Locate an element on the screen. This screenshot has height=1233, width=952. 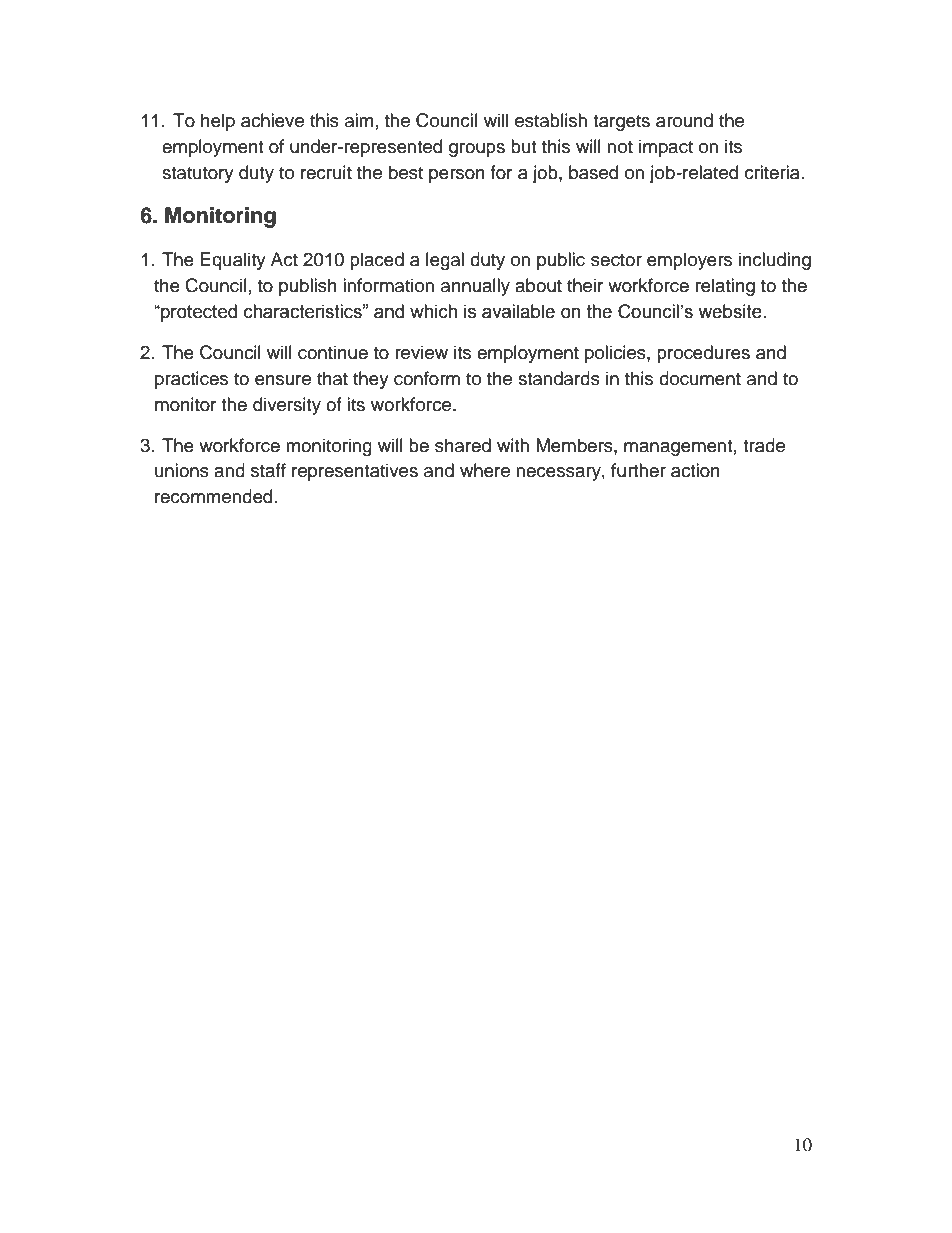
groups is located at coordinates (477, 150).
